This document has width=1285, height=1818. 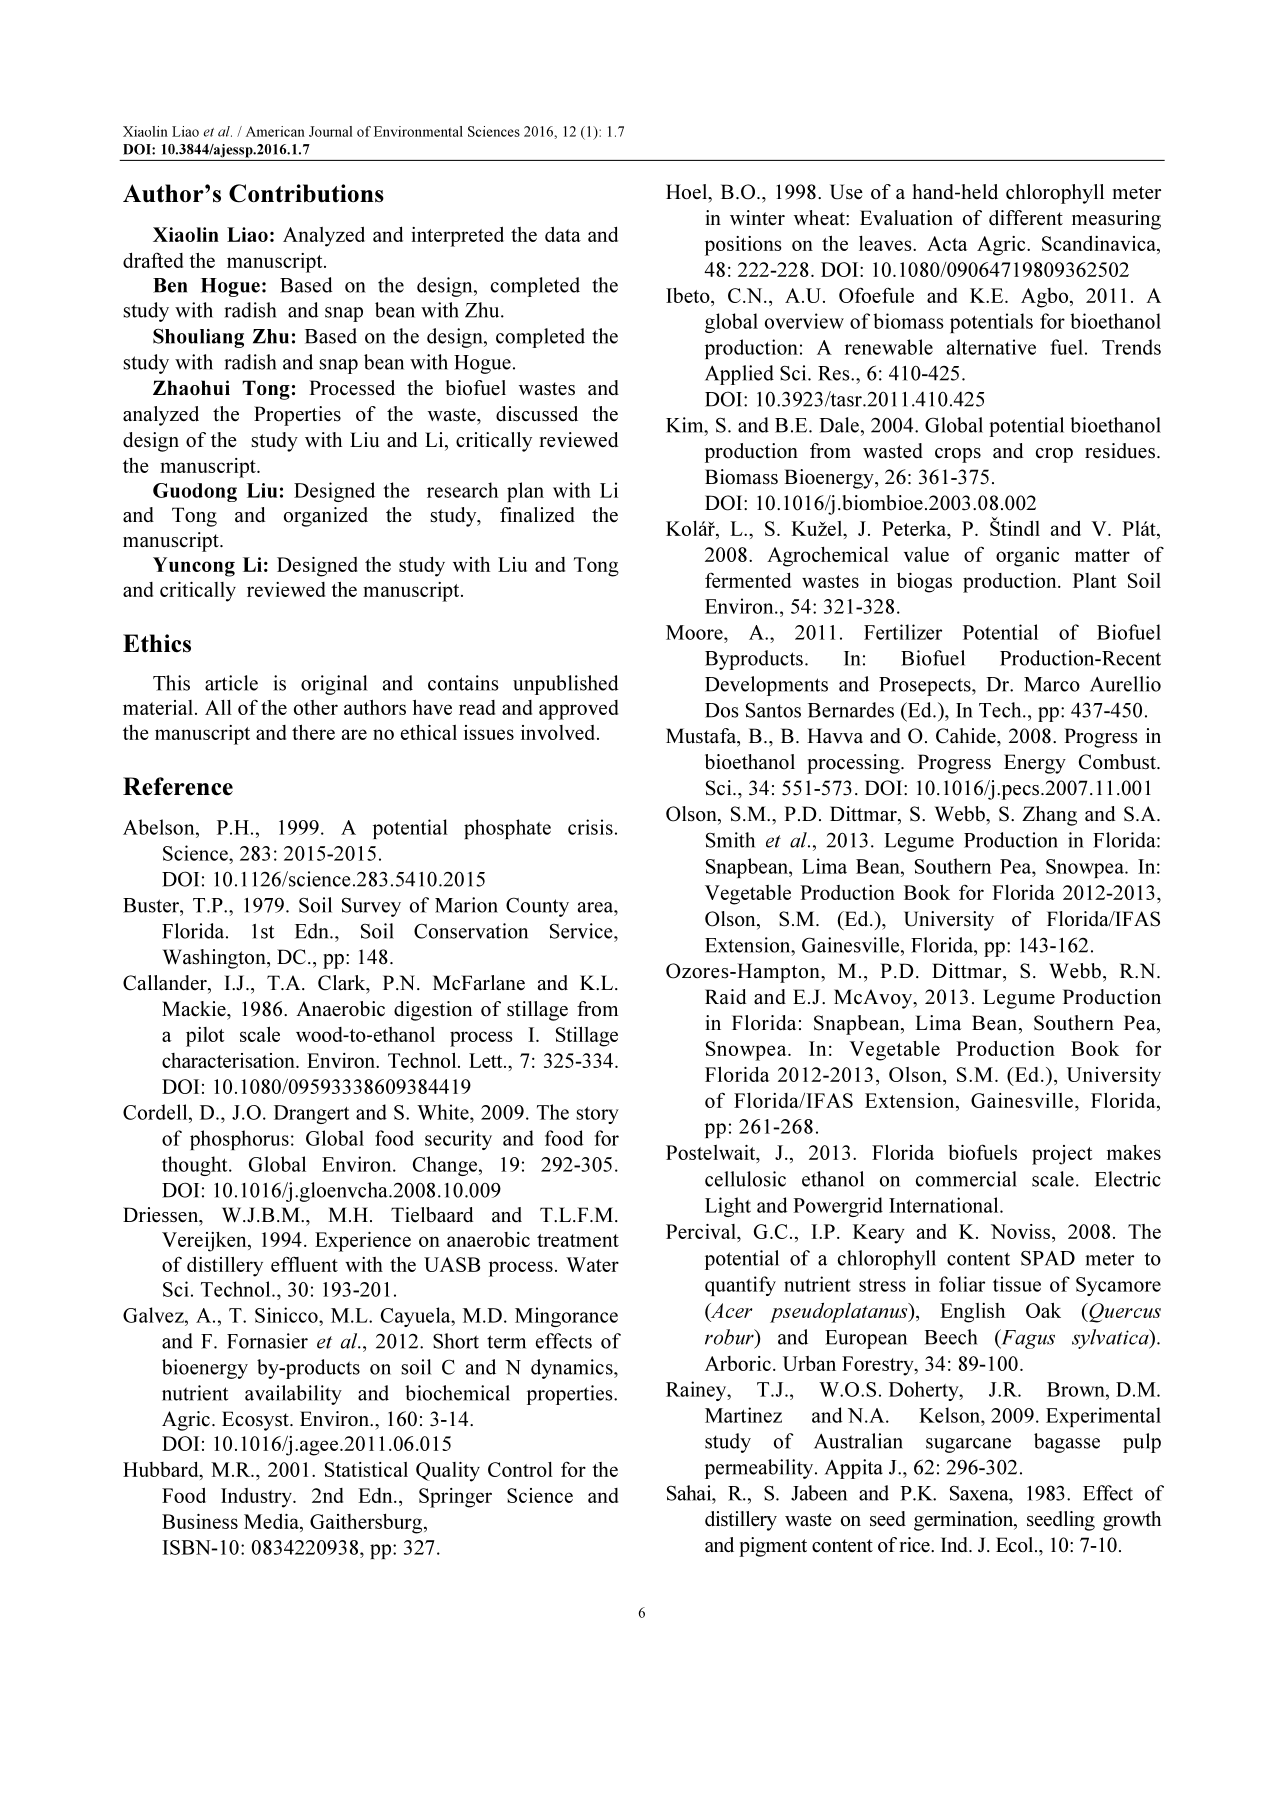 I want to click on different, so click(x=1026, y=218).
